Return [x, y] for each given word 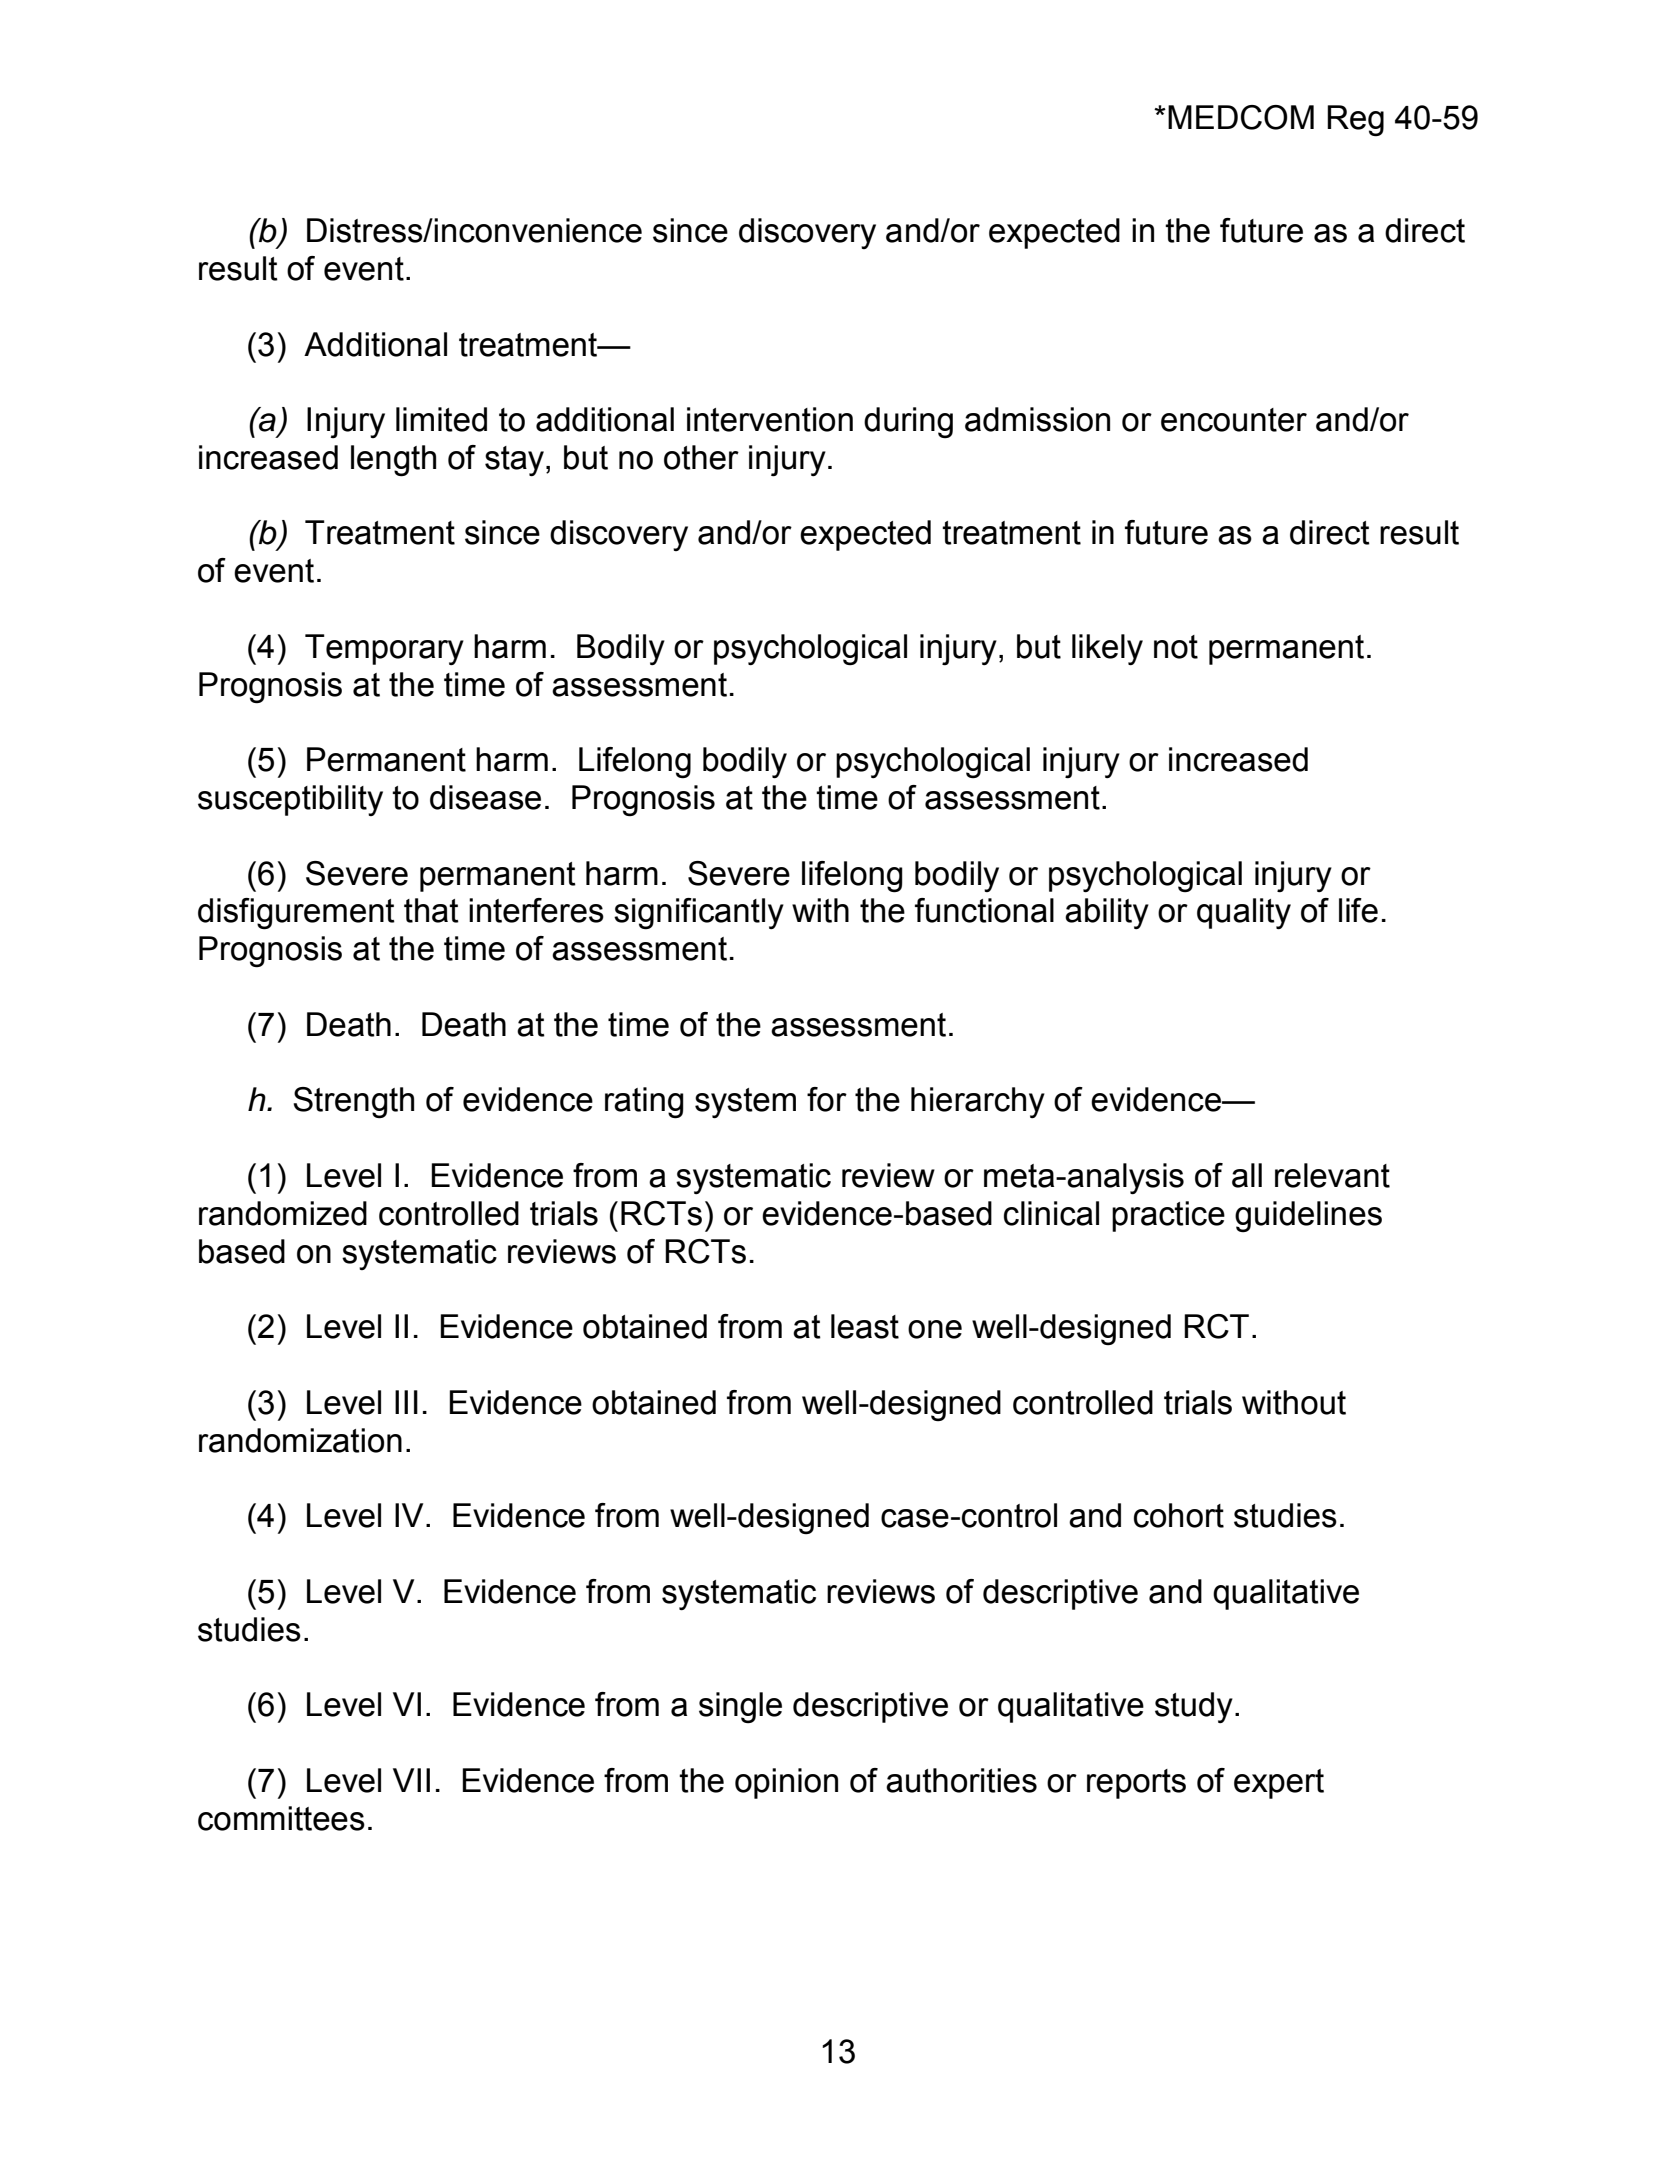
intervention [770, 419]
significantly [699, 914]
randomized [283, 1213]
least [865, 1326]
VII [411, 1780]
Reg [1355, 121]
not [1176, 647]
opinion [786, 1783]
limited [441, 419]
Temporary [384, 649]
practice [1168, 1216]
